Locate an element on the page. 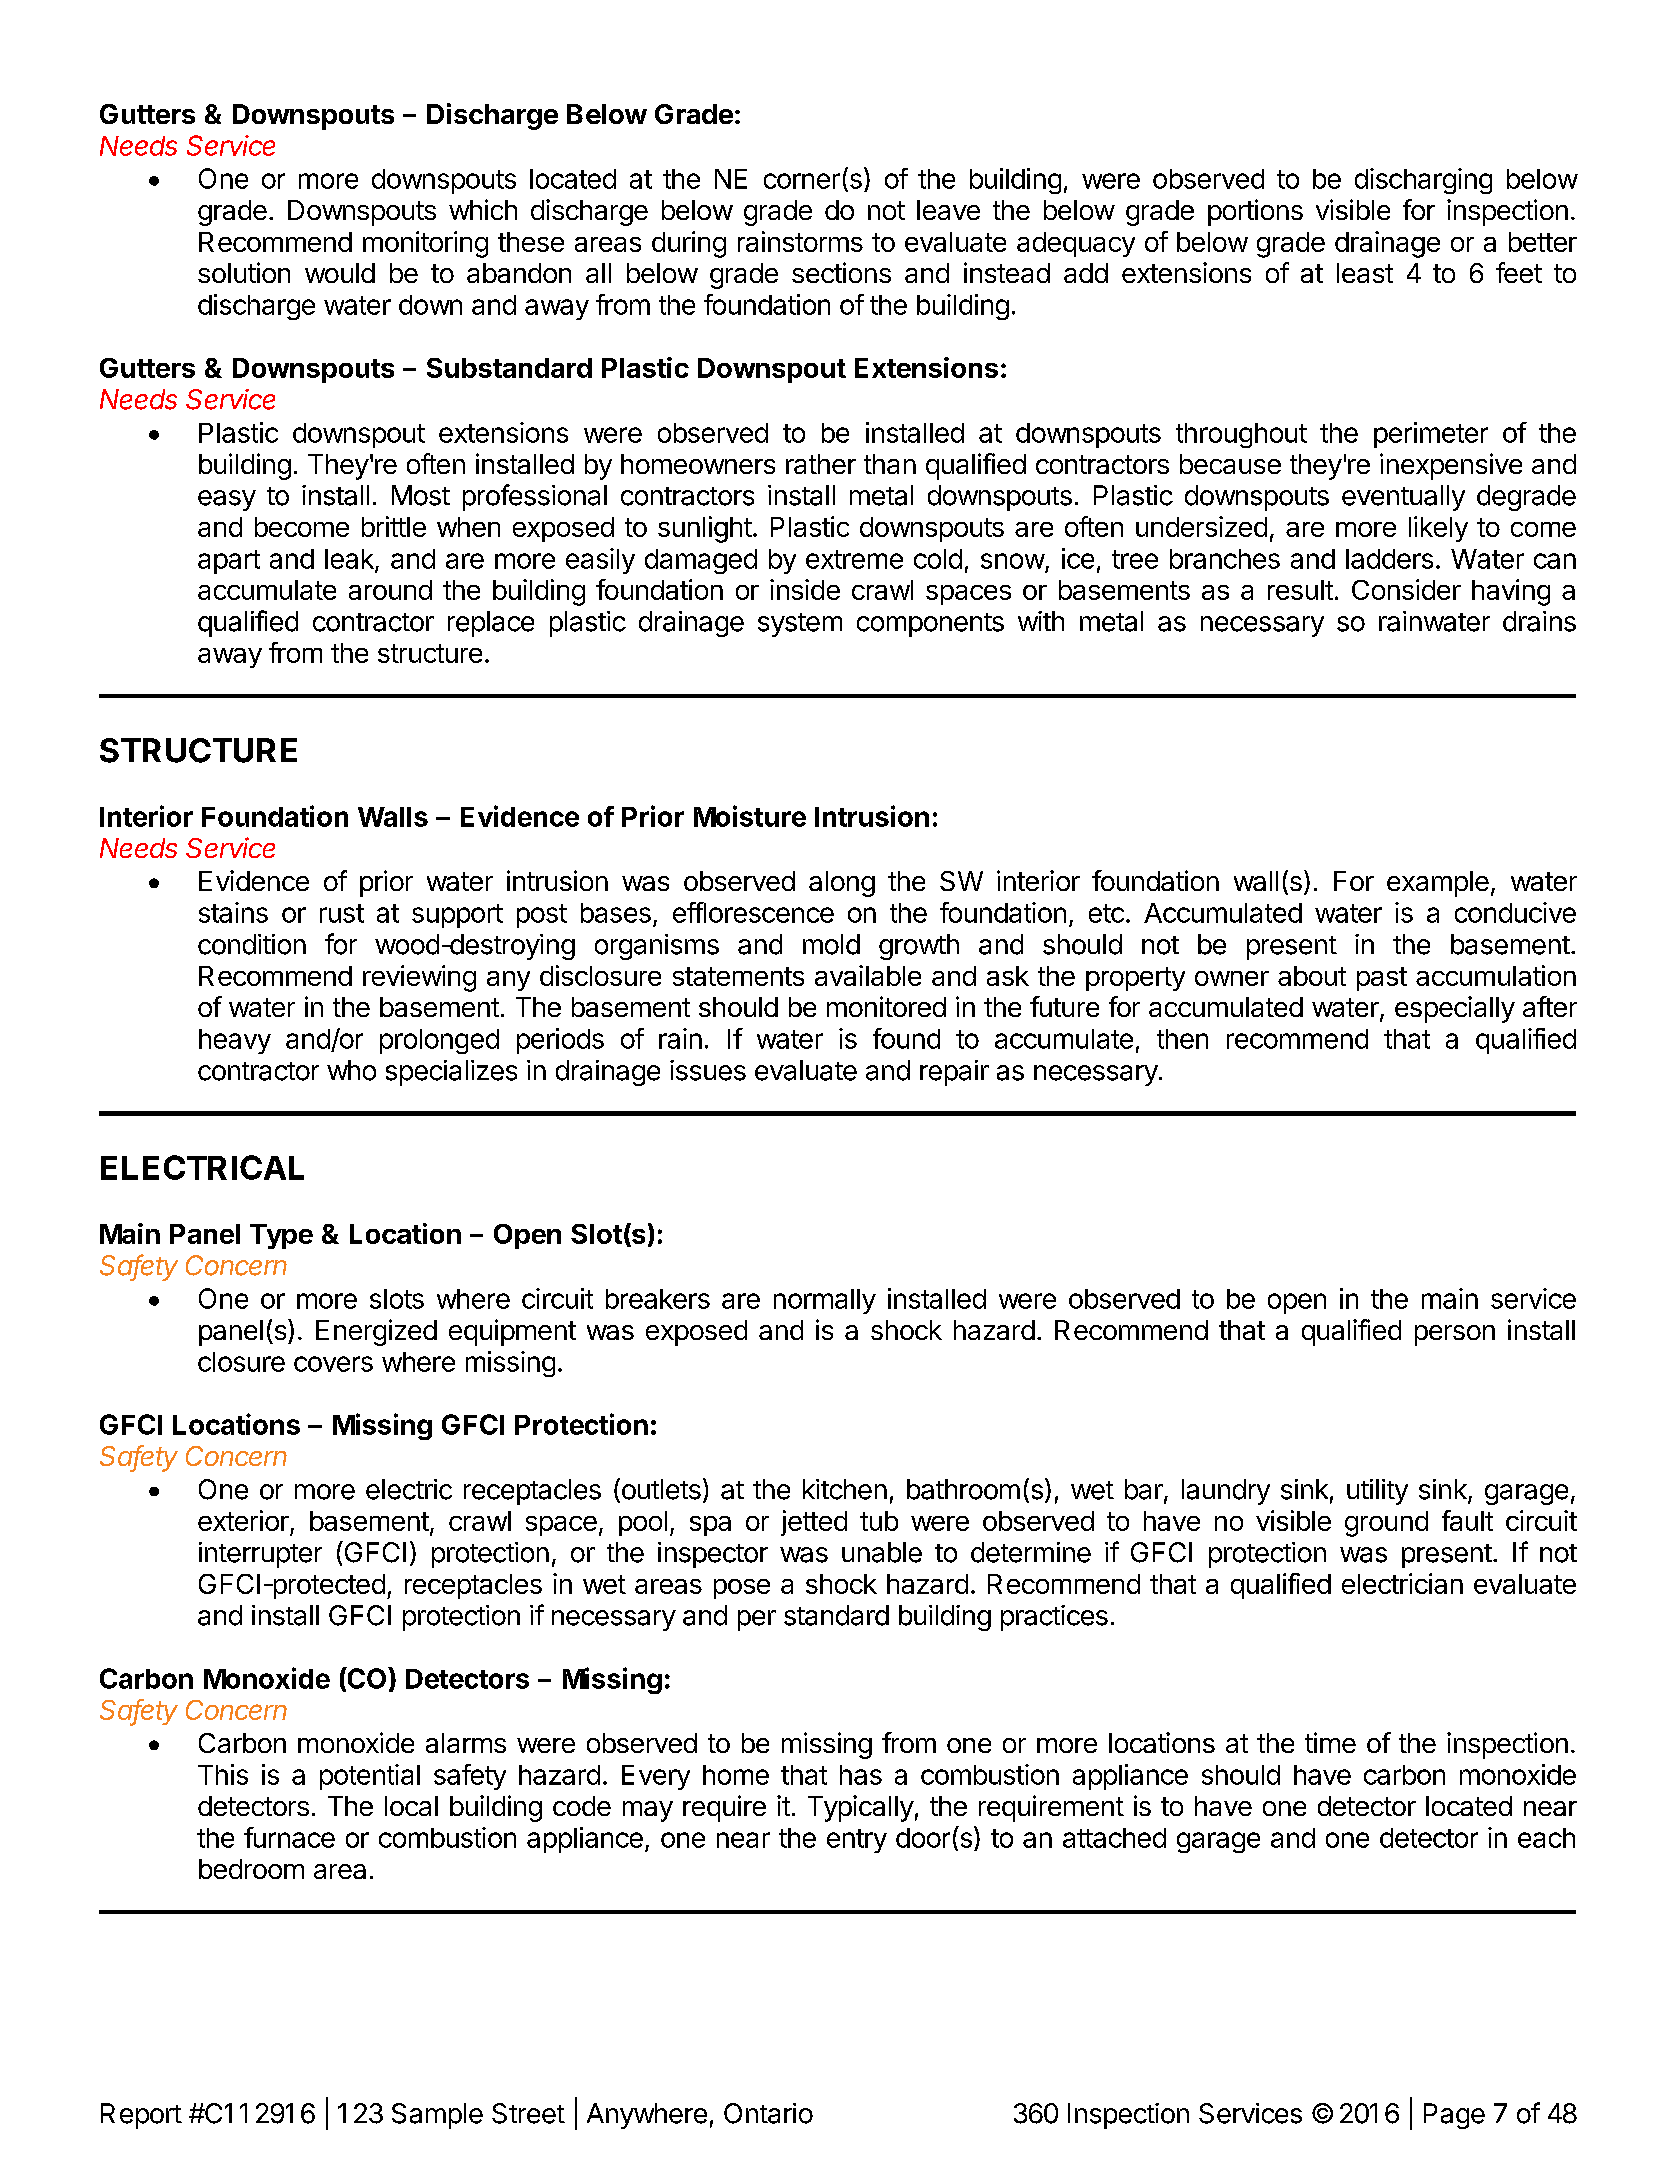 The image size is (1675, 2168). Sample is located at coordinates (437, 2116).
